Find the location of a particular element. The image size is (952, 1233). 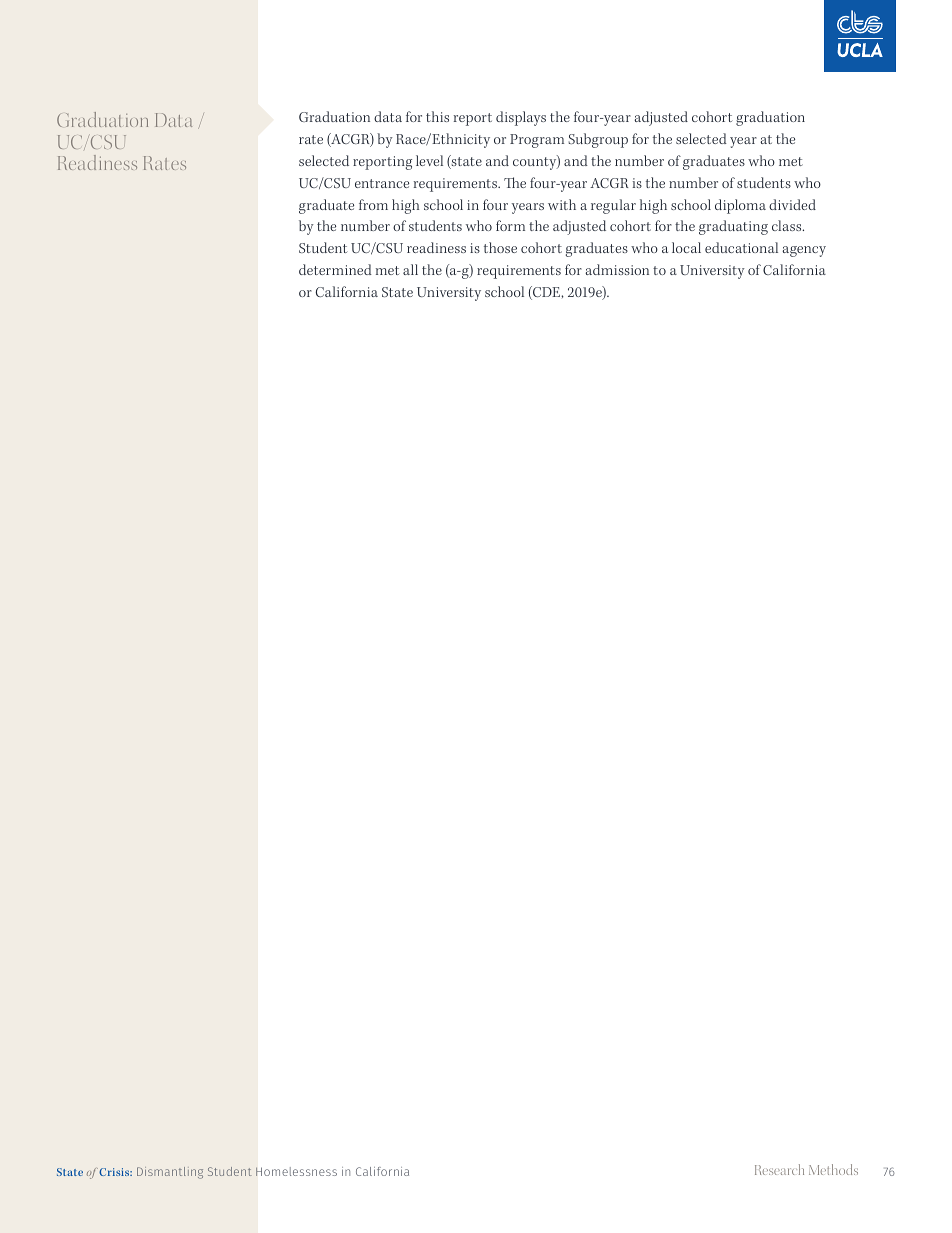

Research is located at coordinates (779, 1169).
